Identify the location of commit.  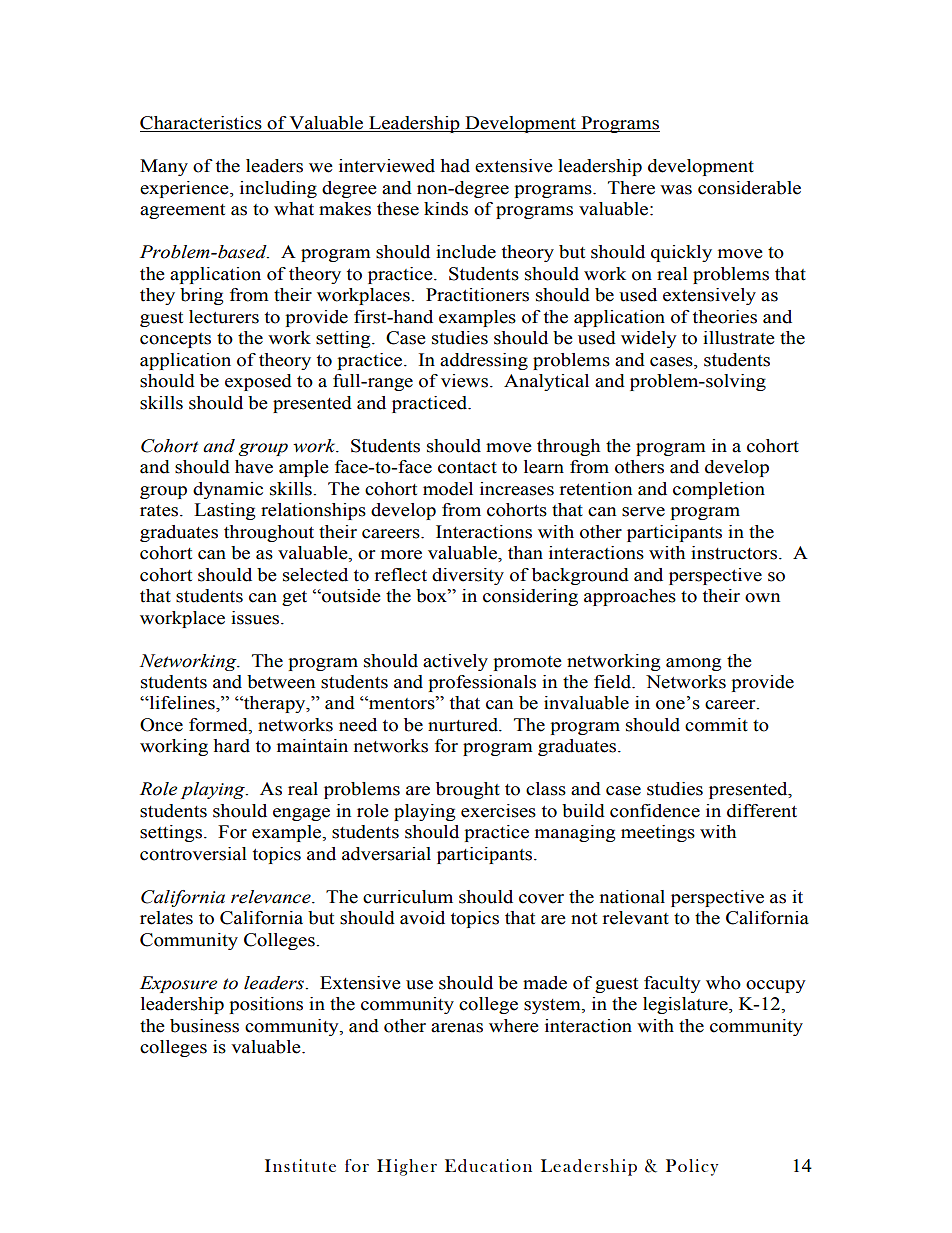
(716, 725).
